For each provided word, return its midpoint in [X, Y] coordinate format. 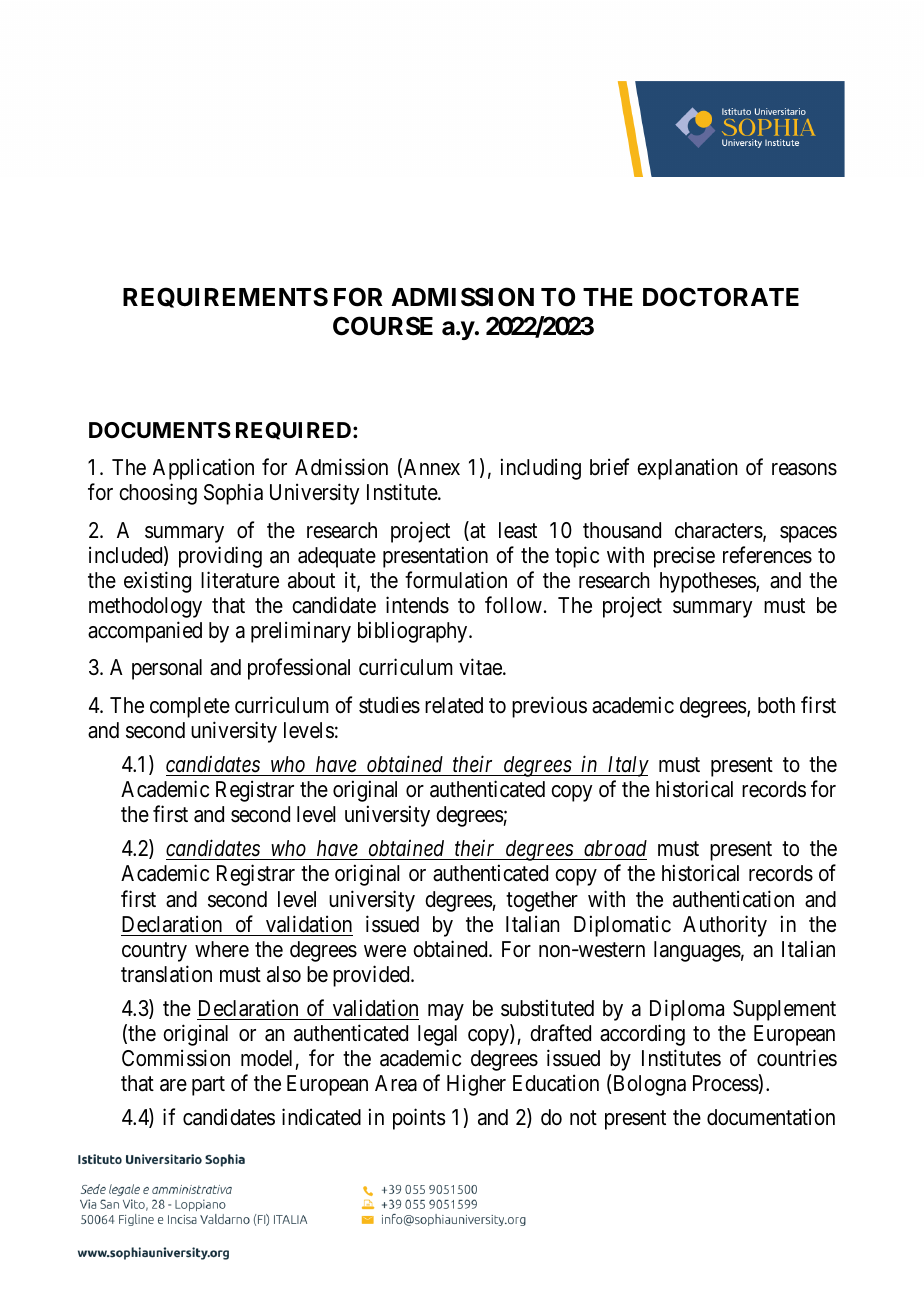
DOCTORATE [721, 297]
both [776, 705]
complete [190, 707]
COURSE [383, 326]
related [454, 705]
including [541, 469]
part [208, 1086]
